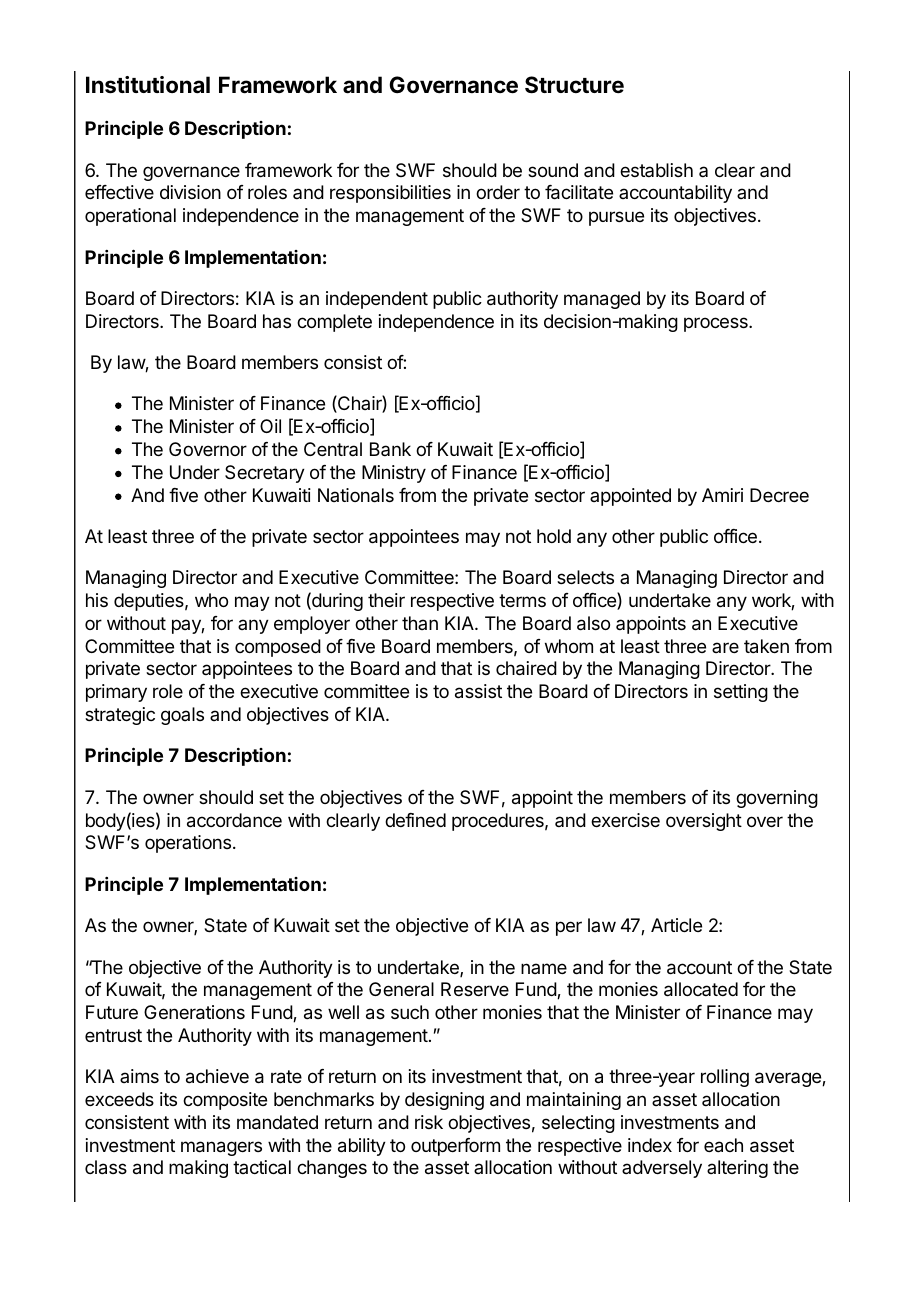  I want to click on his, so click(97, 600).
